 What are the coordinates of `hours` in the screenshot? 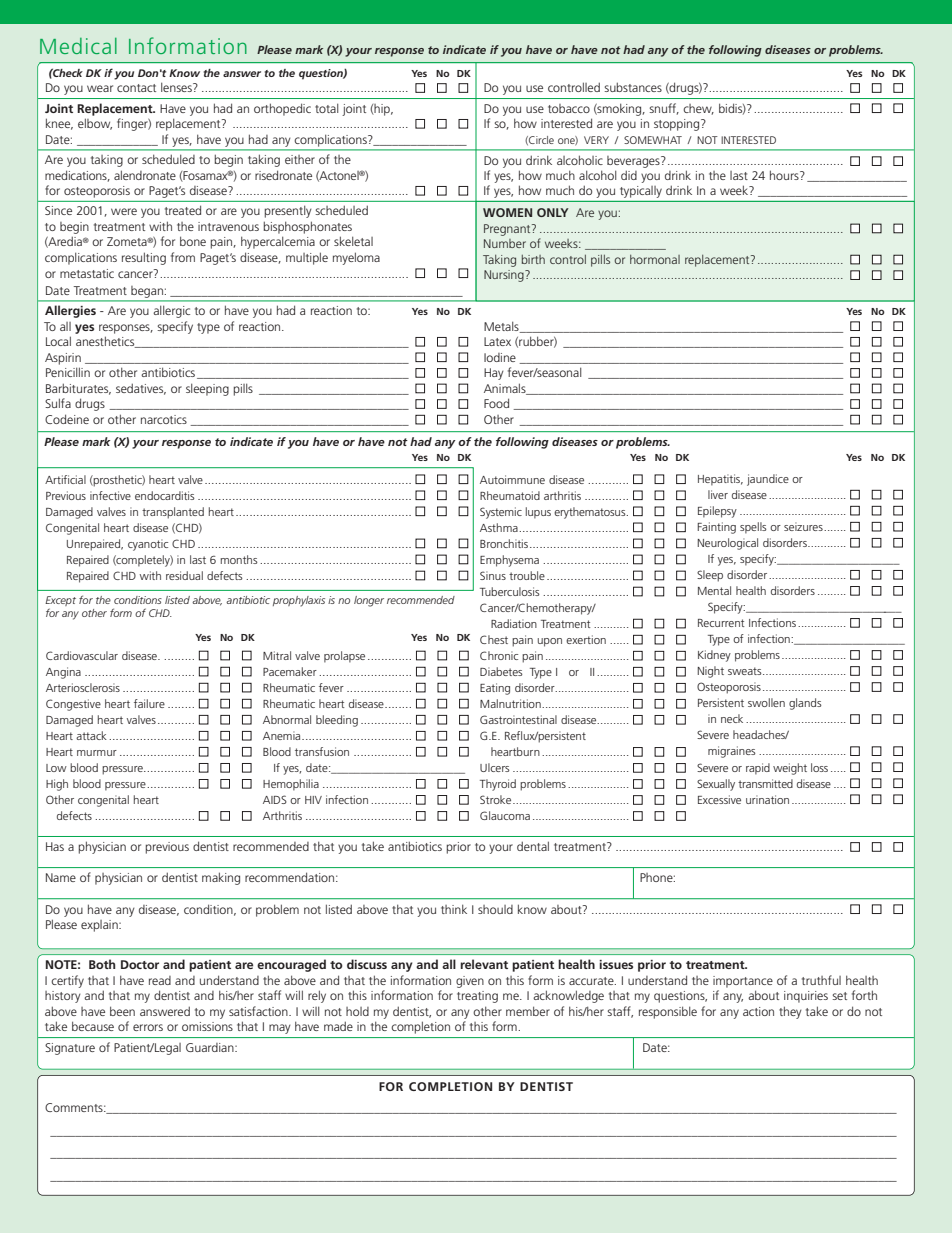 It's located at (785, 175).
